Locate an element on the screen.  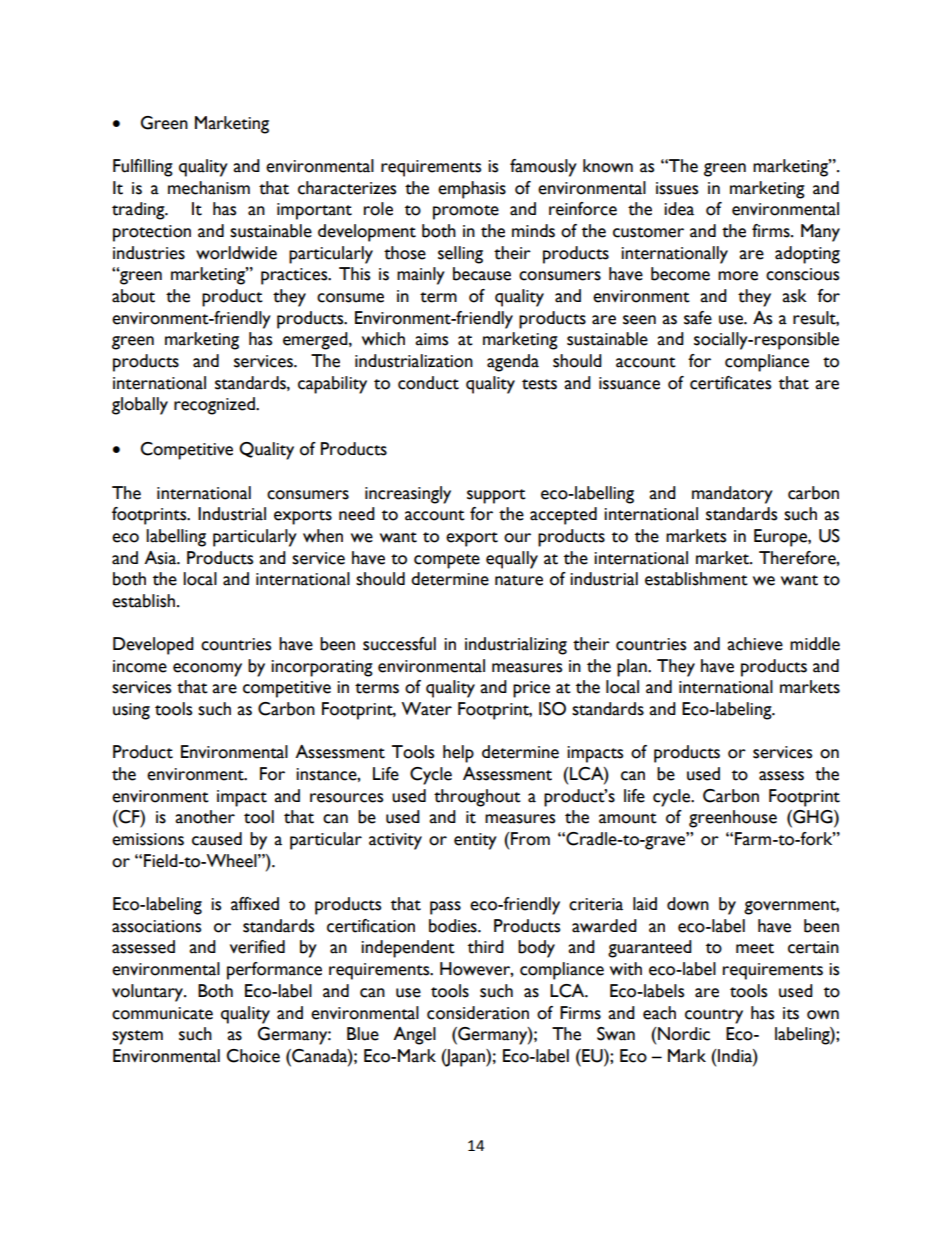
nature is located at coordinates (519, 580).
